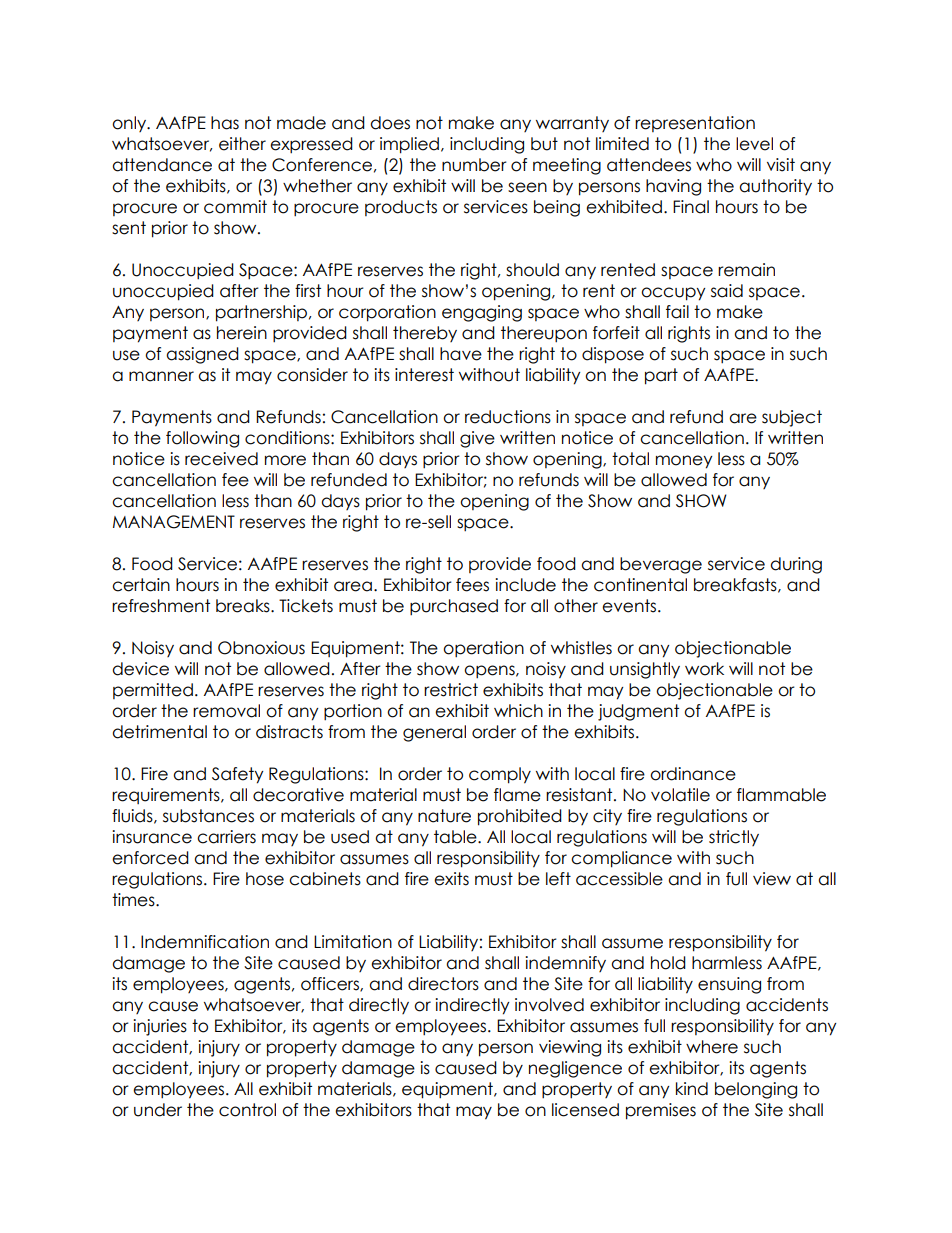  Describe the element at coordinates (247, 1110) in the document. I see `control` at that location.
